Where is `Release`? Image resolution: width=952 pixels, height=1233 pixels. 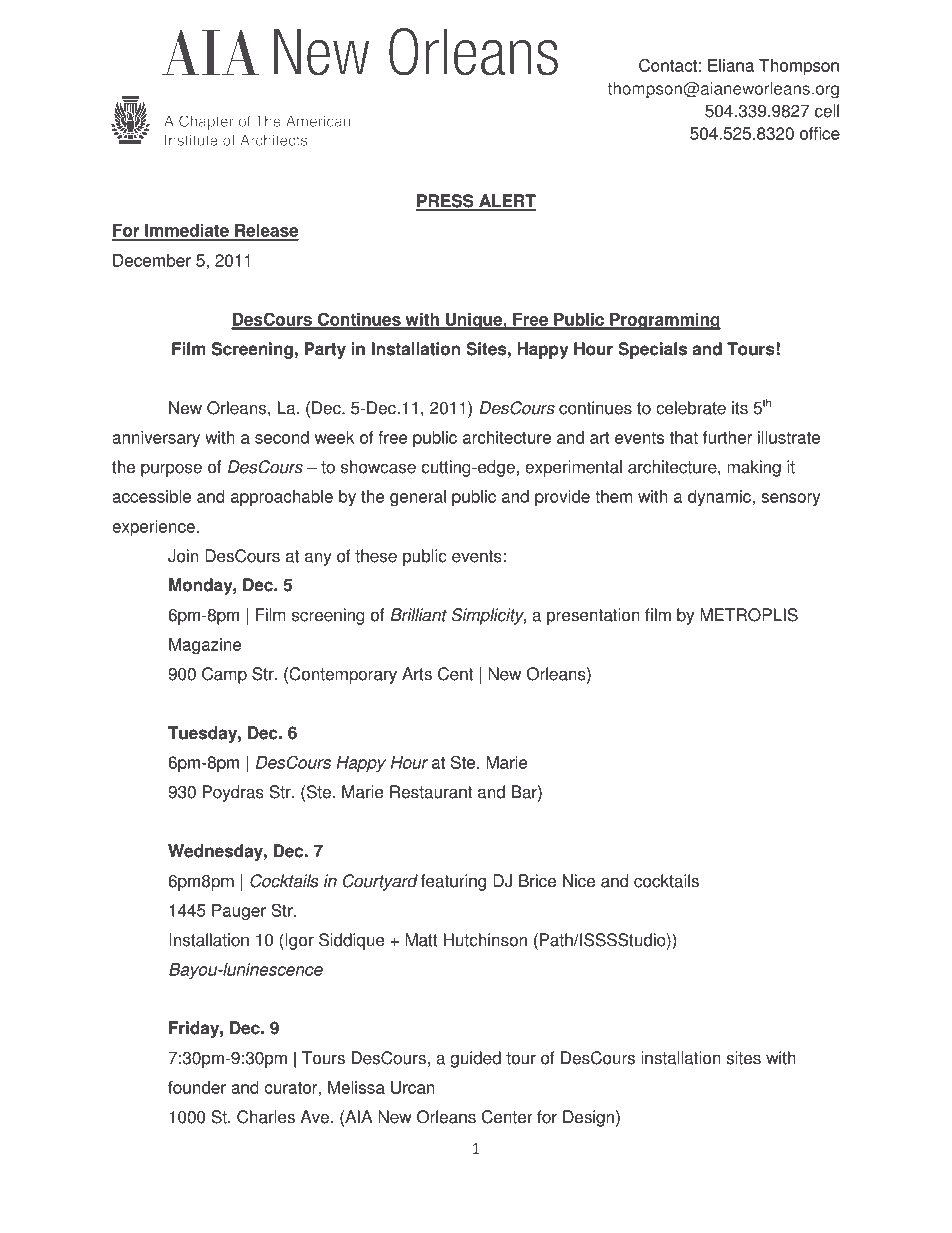
Release is located at coordinates (266, 232).
